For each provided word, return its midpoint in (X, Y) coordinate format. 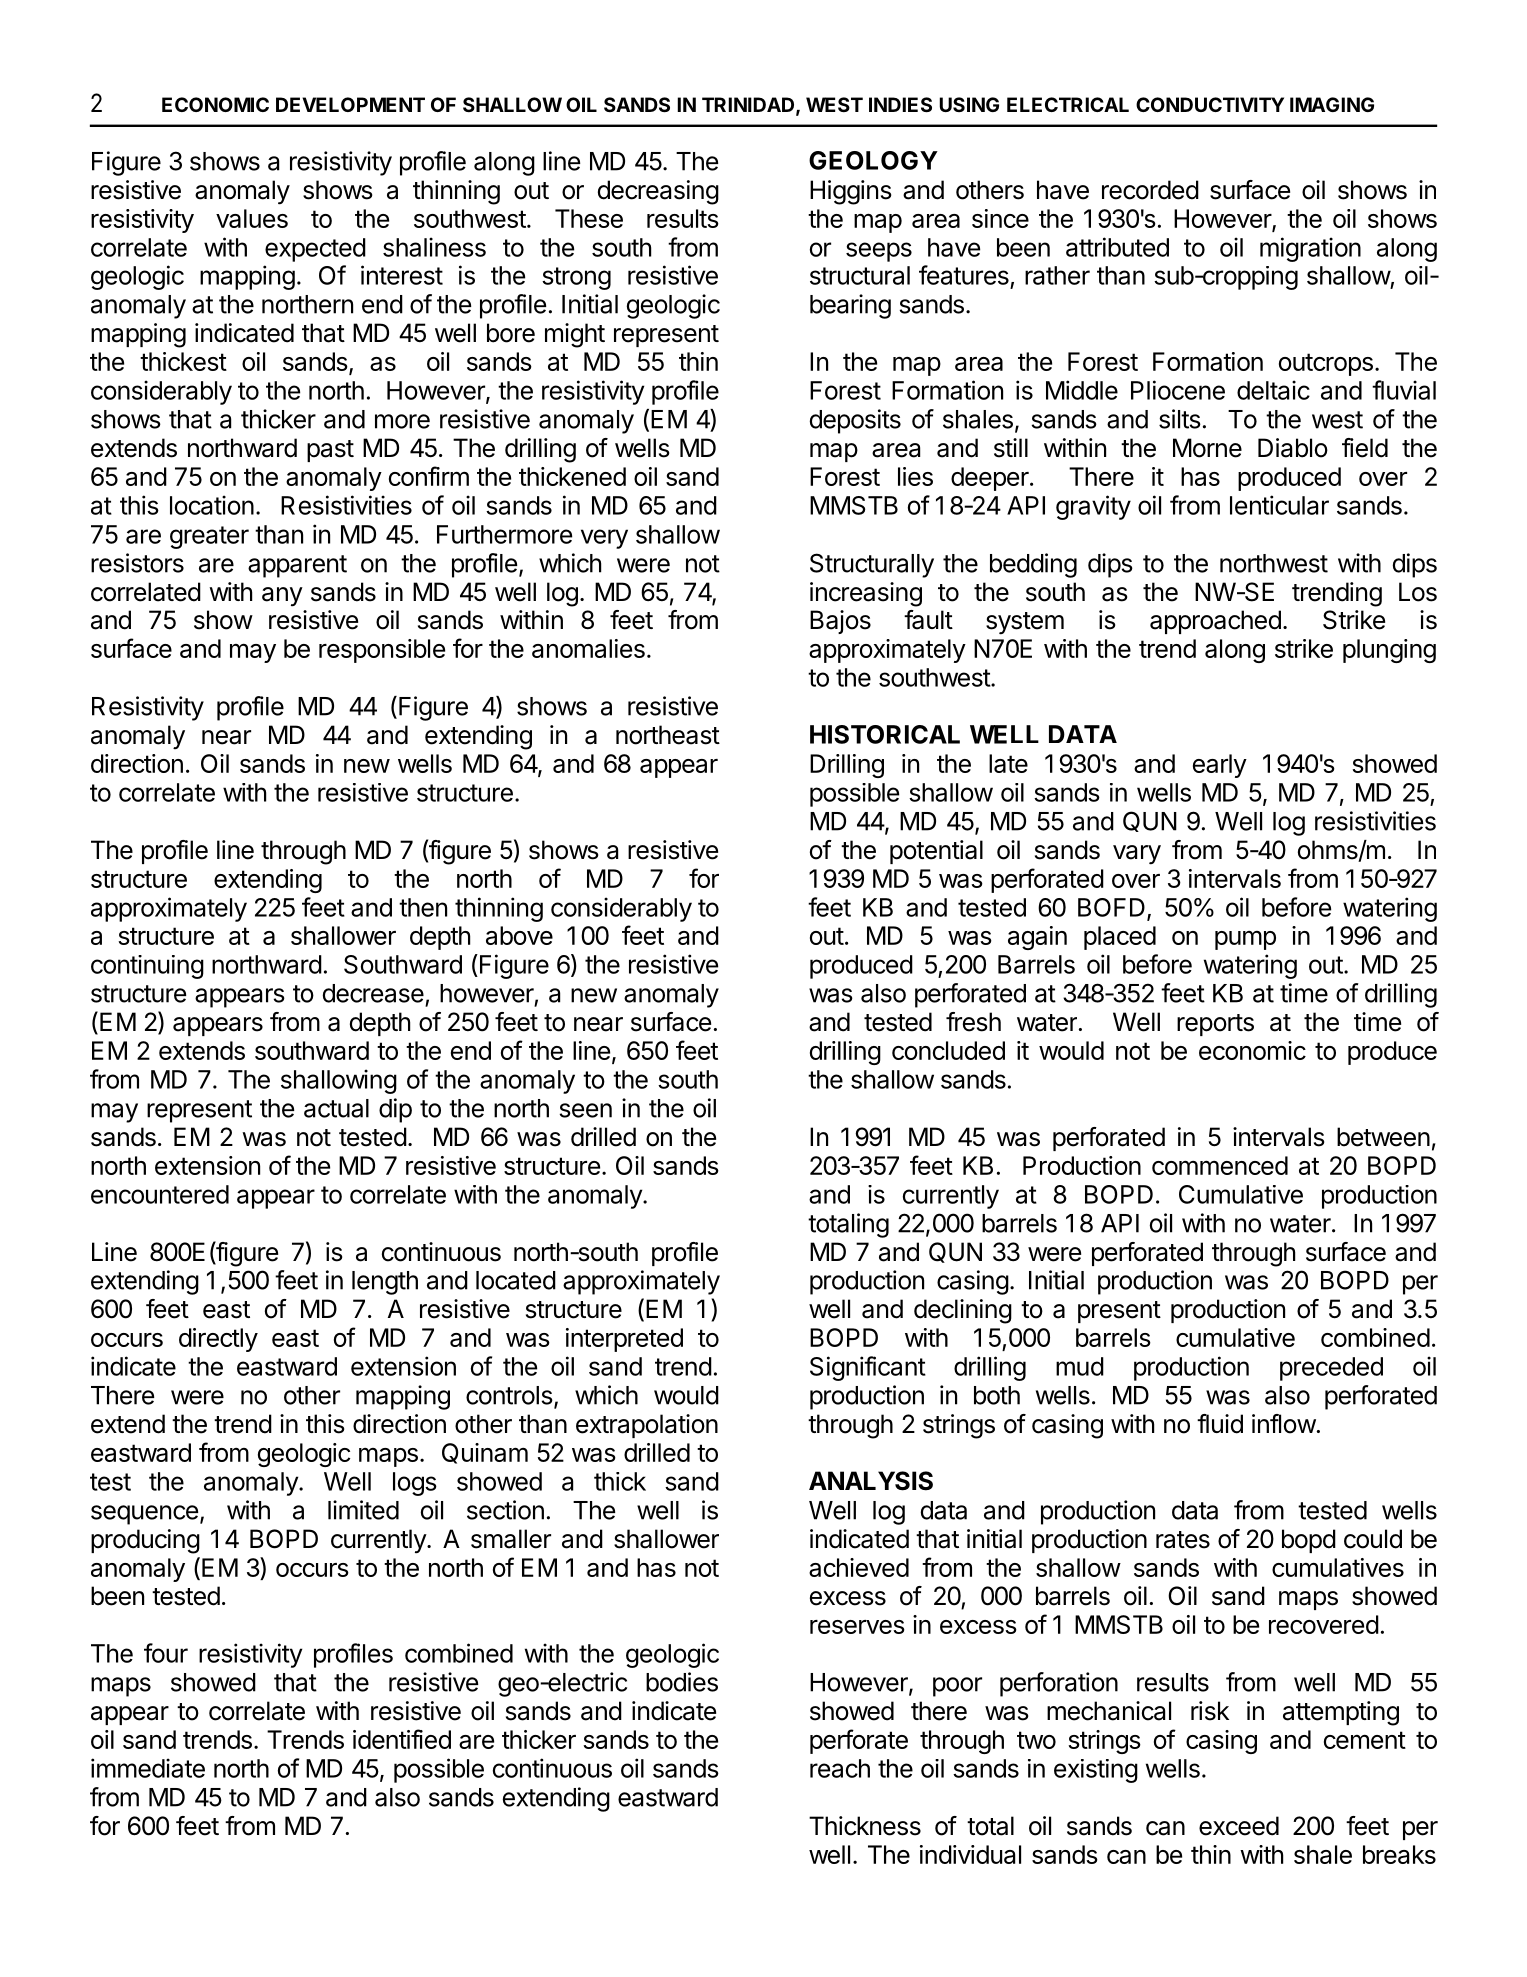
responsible (382, 651)
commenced (1220, 1165)
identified (402, 1739)
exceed (1239, 1826)
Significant (868, 1368)
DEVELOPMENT (350, 104)
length (385, 1283)
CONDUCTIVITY (1210, 104)
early (1220, 766)
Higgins (850, 192)
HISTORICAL (885, 734)
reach (840, 1768)
